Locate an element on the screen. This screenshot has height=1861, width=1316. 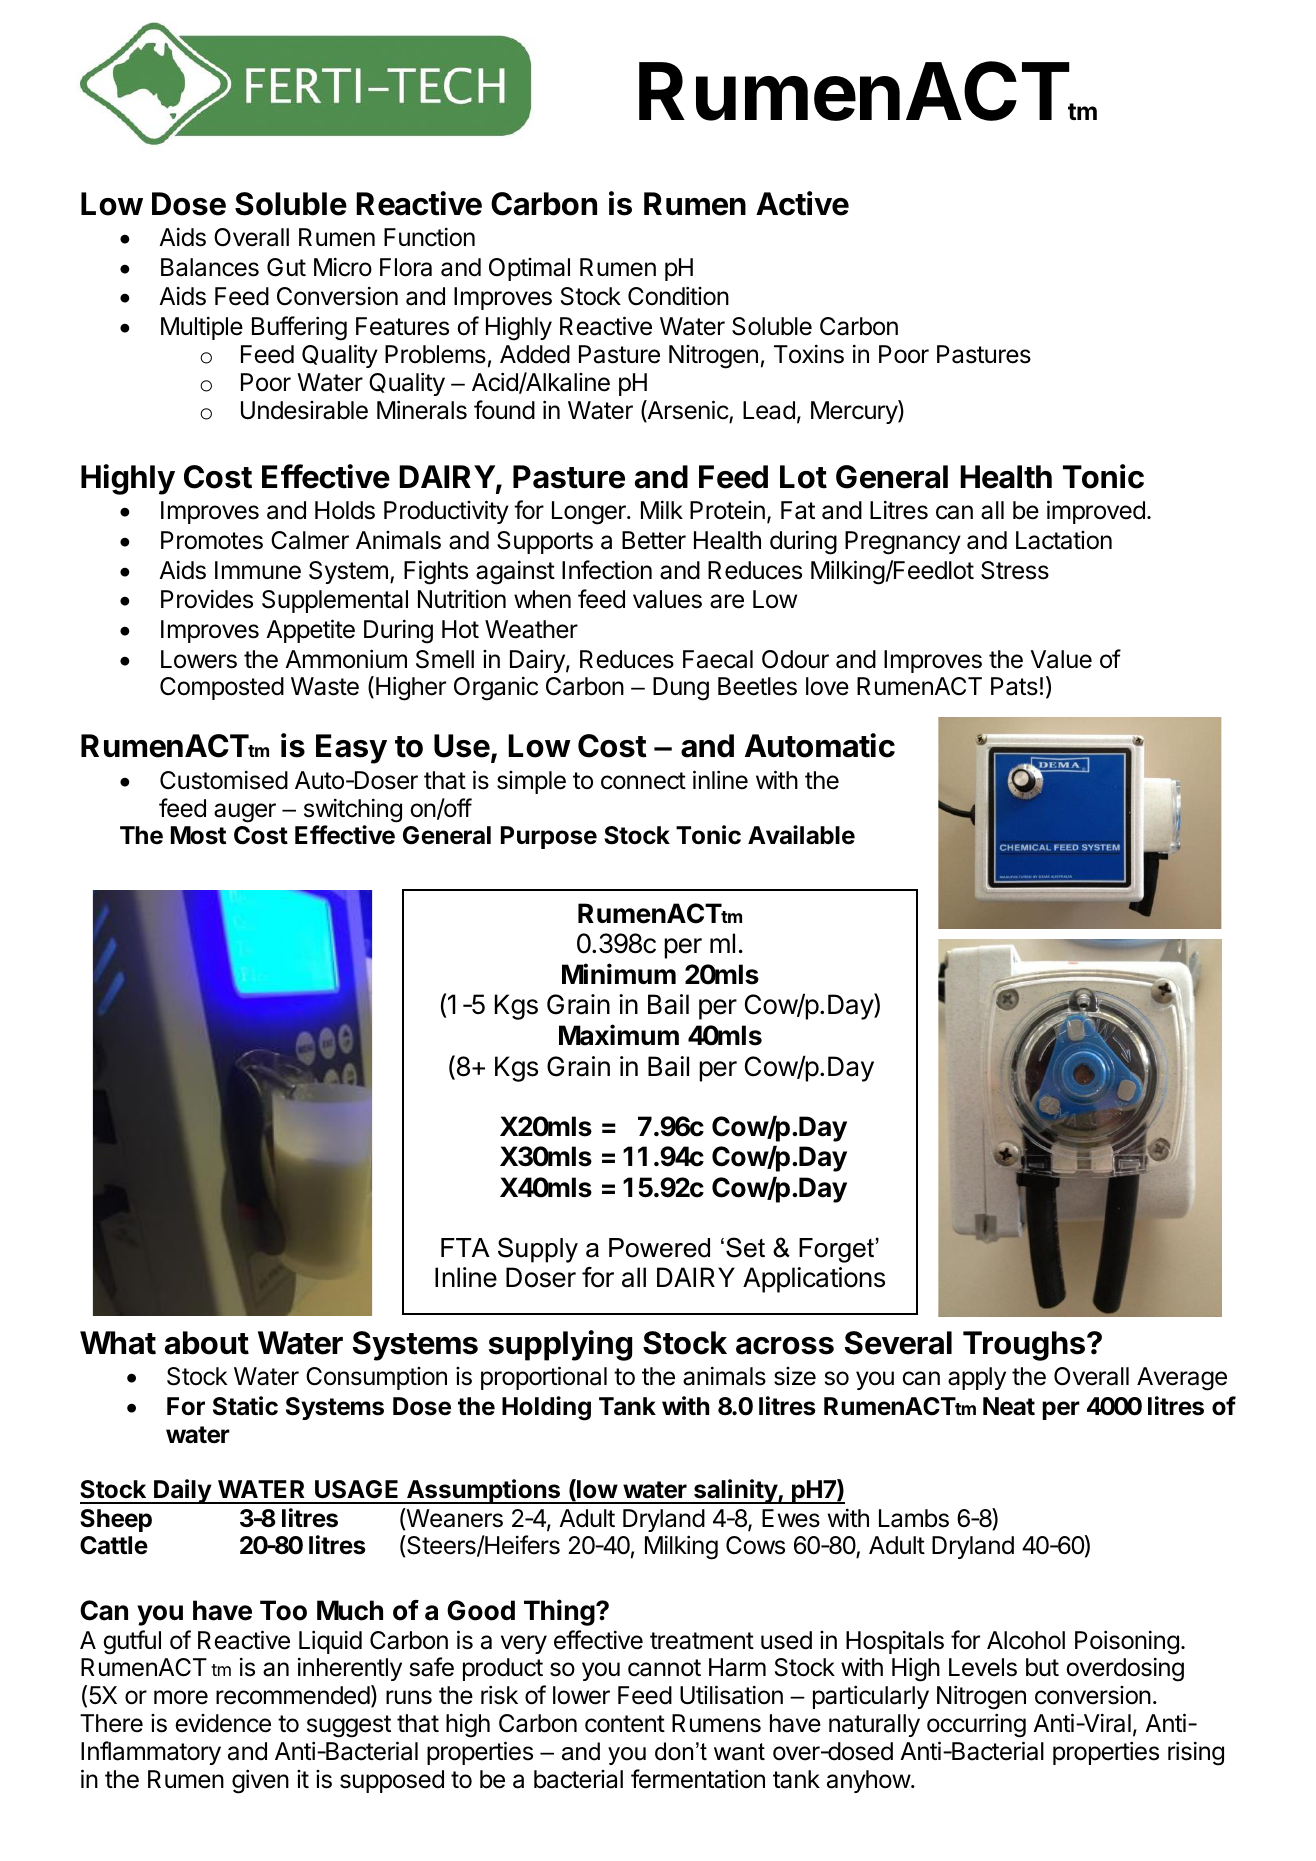
connect is located at coordinates (643, 781).
